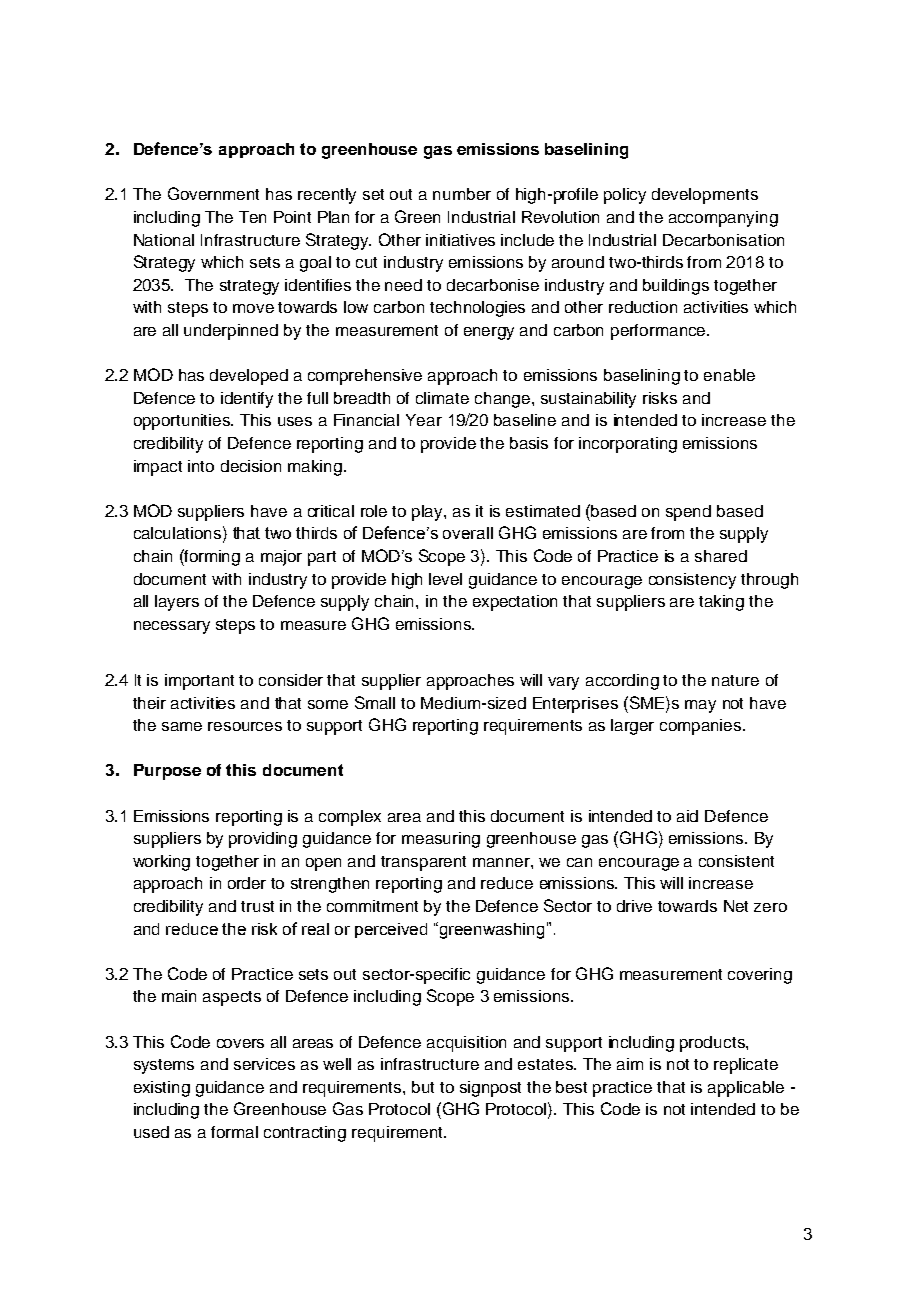  Describe the element at coordinates (460, 240) in the image. I see `initiatives` at that location.
